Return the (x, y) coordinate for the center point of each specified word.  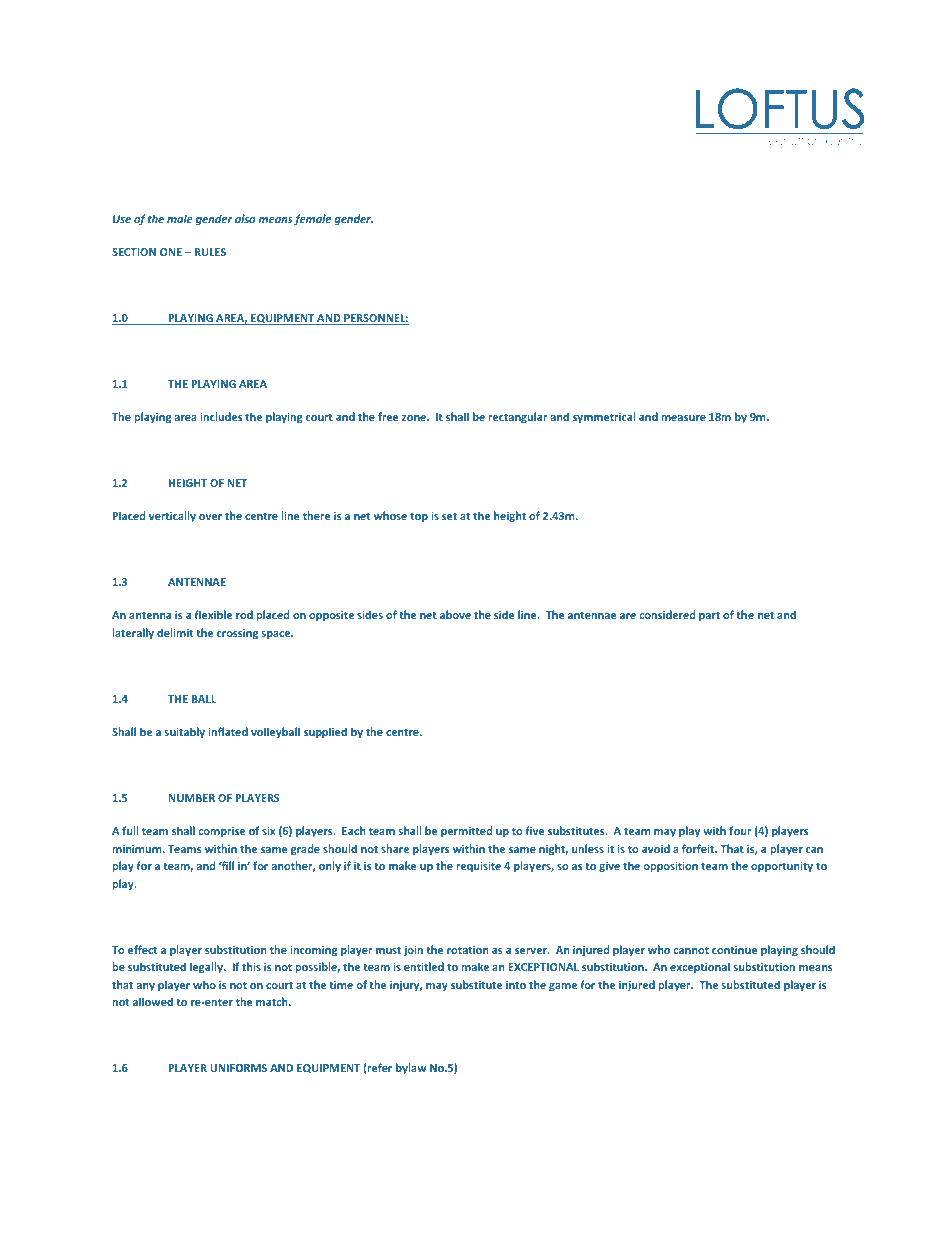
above (455, 614)
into (516, 985)
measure (684, 418)
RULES (210, 252)
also (245, 218)
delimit (175, 632)
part (709, 616)
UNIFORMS (238, 1068)
